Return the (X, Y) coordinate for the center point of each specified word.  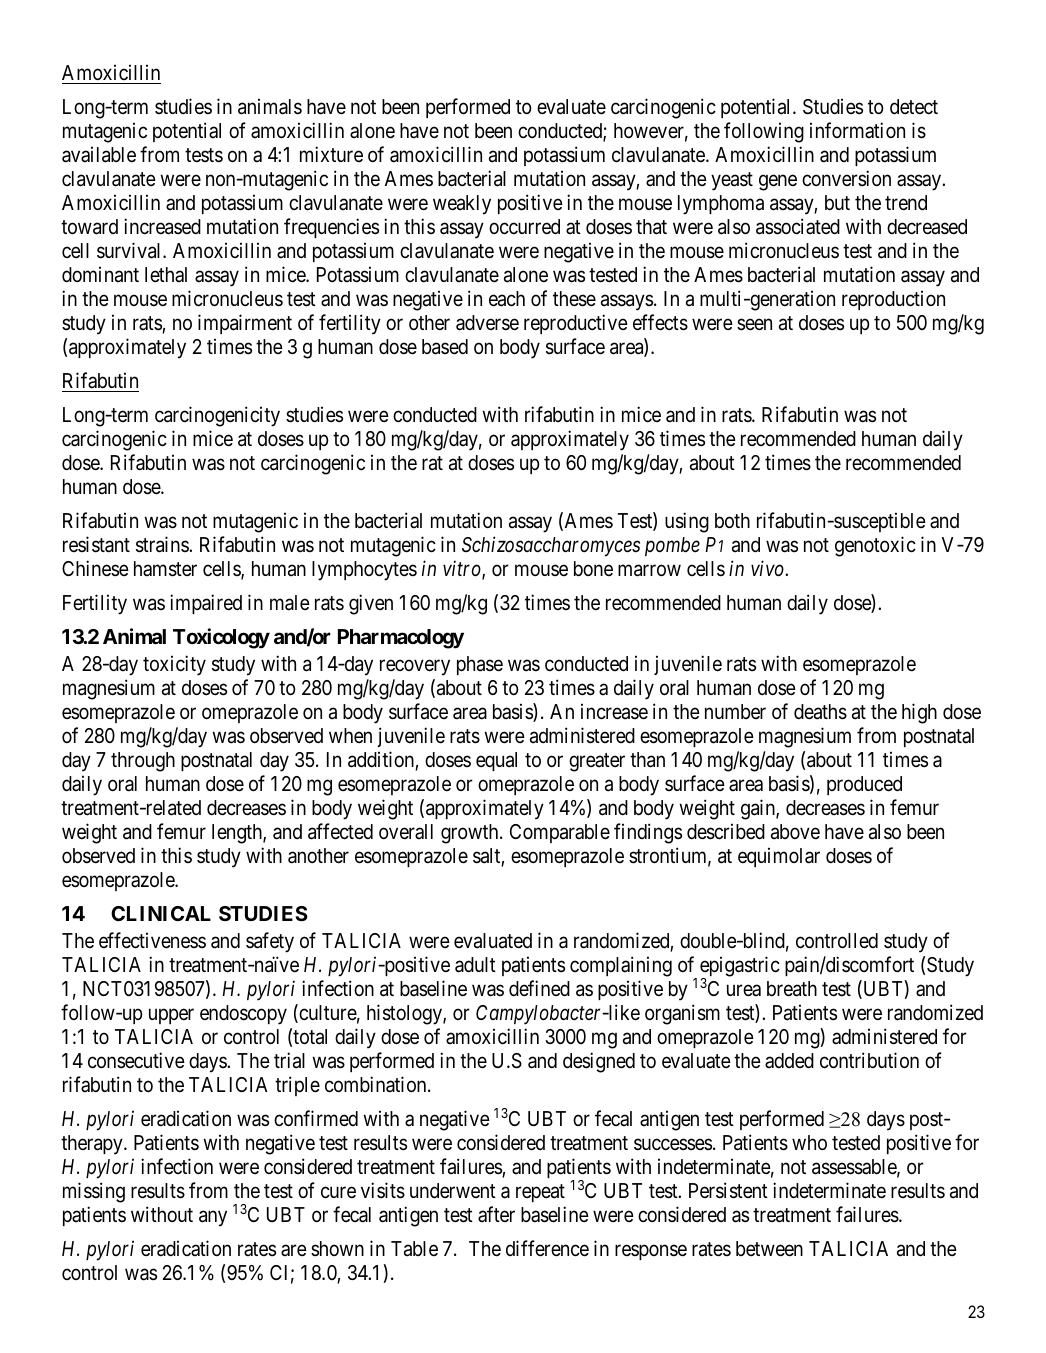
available (99, 154)
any (213, 1218)
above (795, 832)
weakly (462, 205)
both (732, 521)
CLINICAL (161, 913)
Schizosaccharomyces (551, 546)
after (496, 1214)
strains (163, 544)
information (857, 130)
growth (471, 834)
